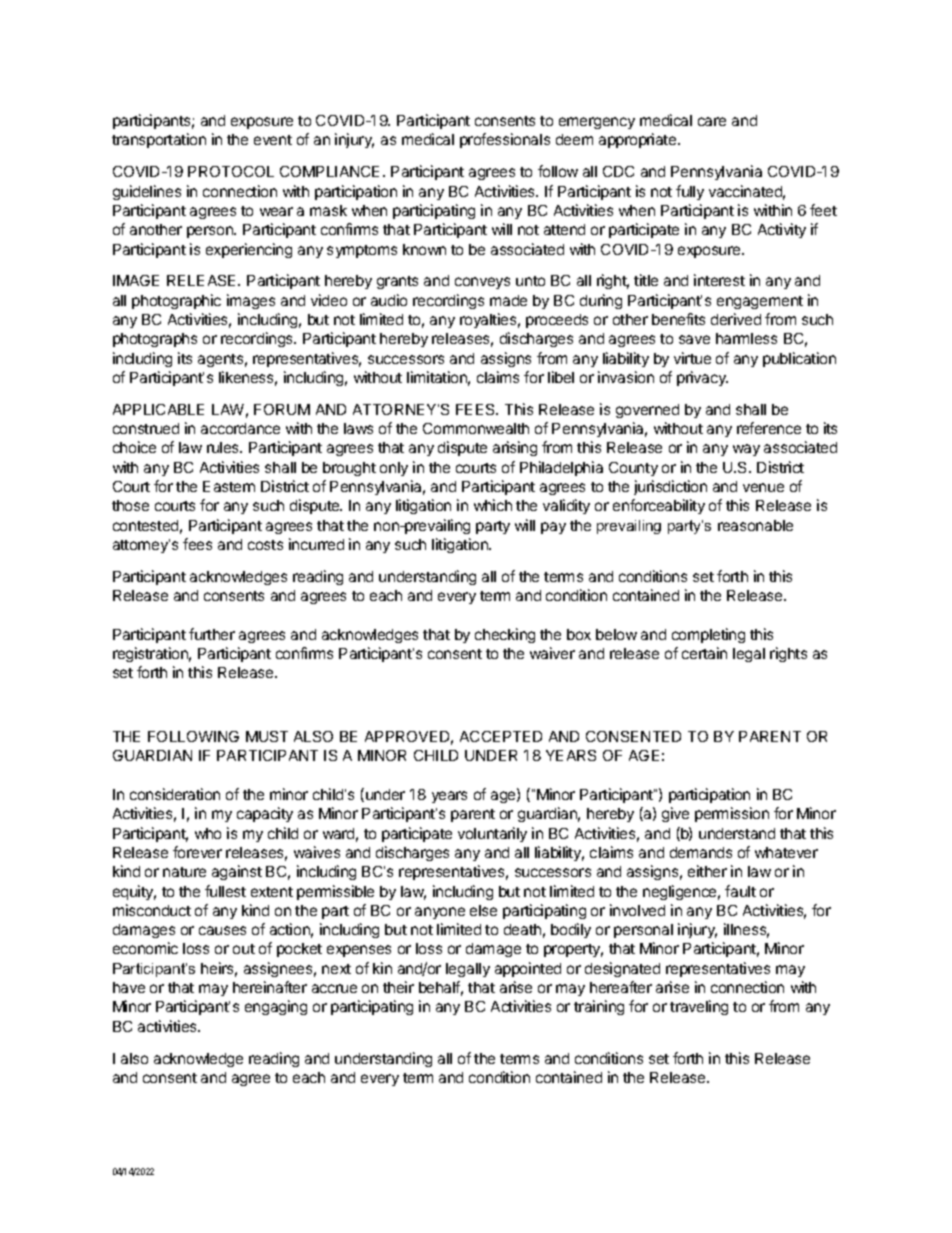 The width and height of the screenshot is (952, 1233). I want to click on harmless, so click(746, 338).
